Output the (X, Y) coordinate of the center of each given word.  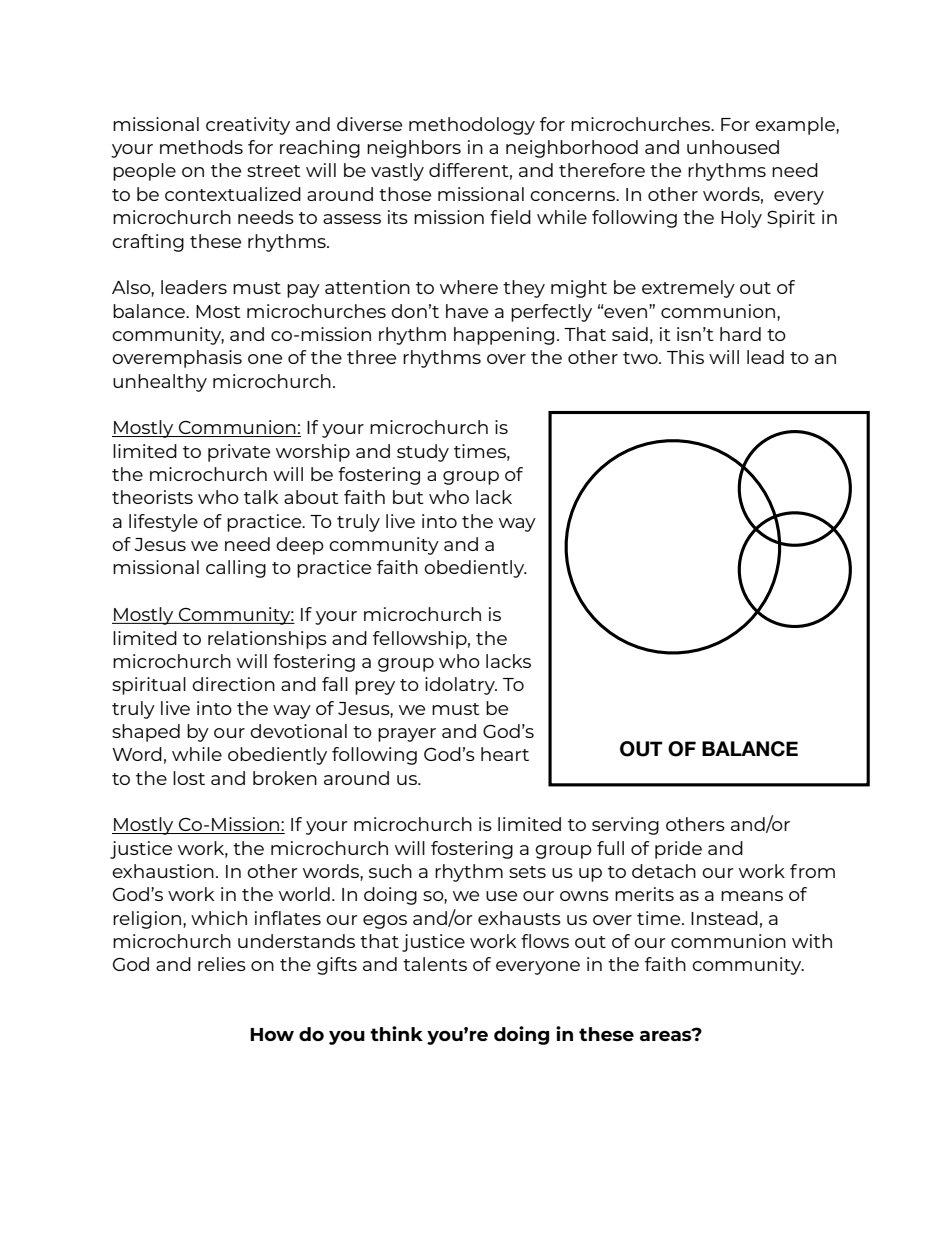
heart (505, 754)
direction (233, 684)
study (423, 453)
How (272, 1034)
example (796, 126)
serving (625, 826)
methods (201, 147)
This (685, 357)
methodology (472, 126)
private (239, 453)
